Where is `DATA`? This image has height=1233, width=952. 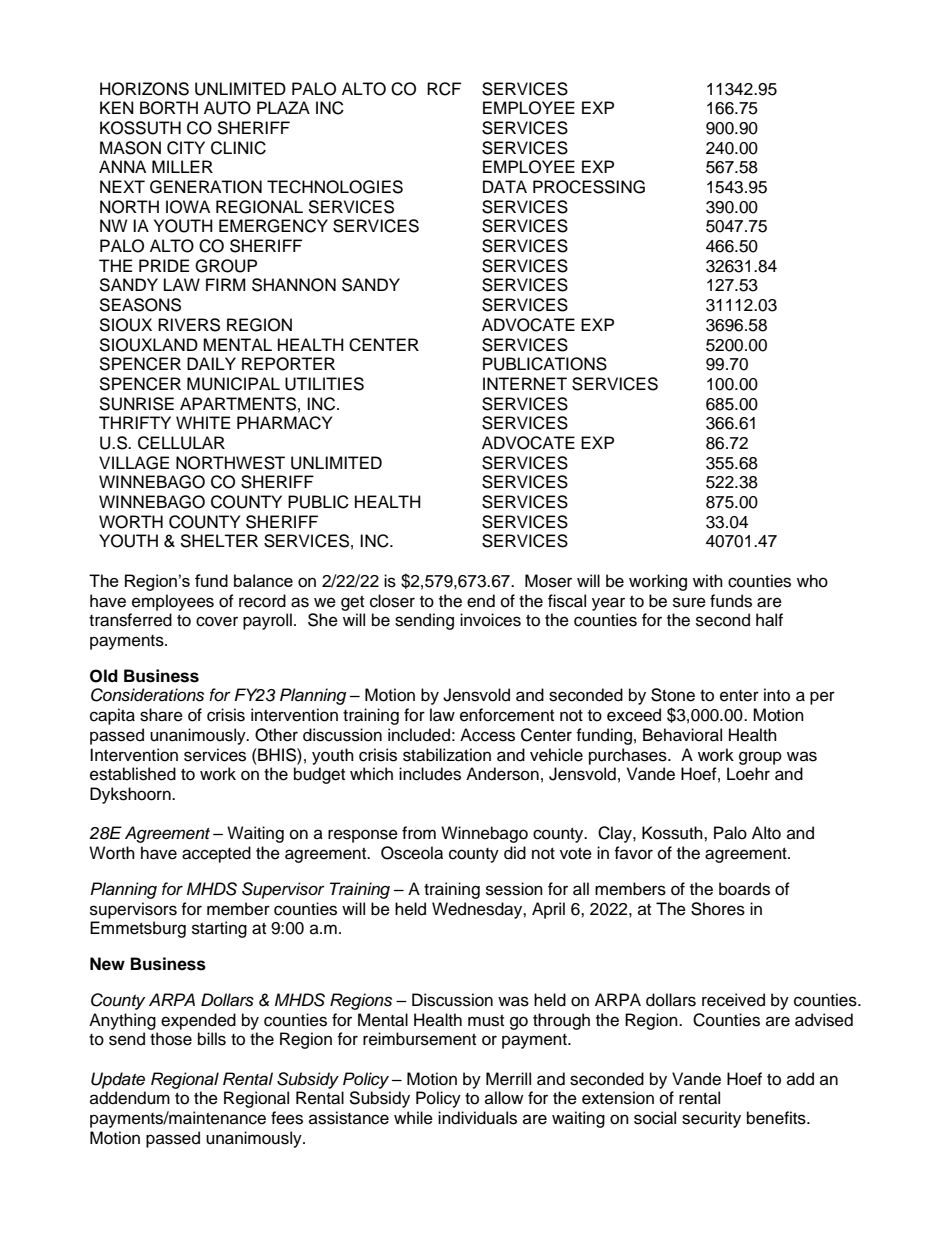
DATA is located at coordinates (505, 186).
